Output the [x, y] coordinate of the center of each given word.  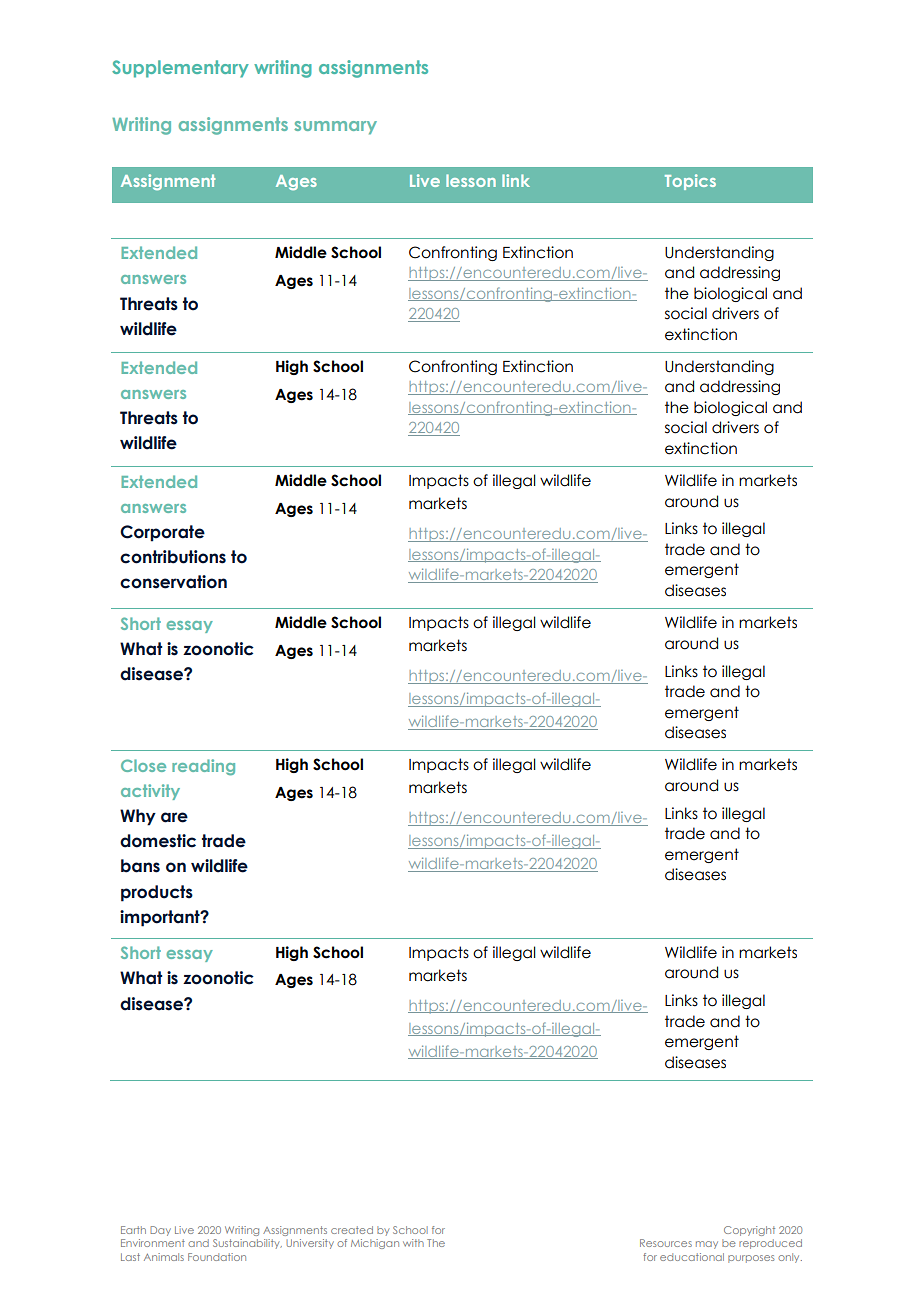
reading [203, 767]
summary [335, 128]
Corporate [162, 533]
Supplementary [180, 69]
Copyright [749, 1231]
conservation [173, 582]
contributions [173, 557]
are [174, 817]
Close [143, 765]
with [413, 1243]
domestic [158, 841]
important [161, 918]
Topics [690, 182]
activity [150, 792]
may [707, 1245]
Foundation [217, 1257]
